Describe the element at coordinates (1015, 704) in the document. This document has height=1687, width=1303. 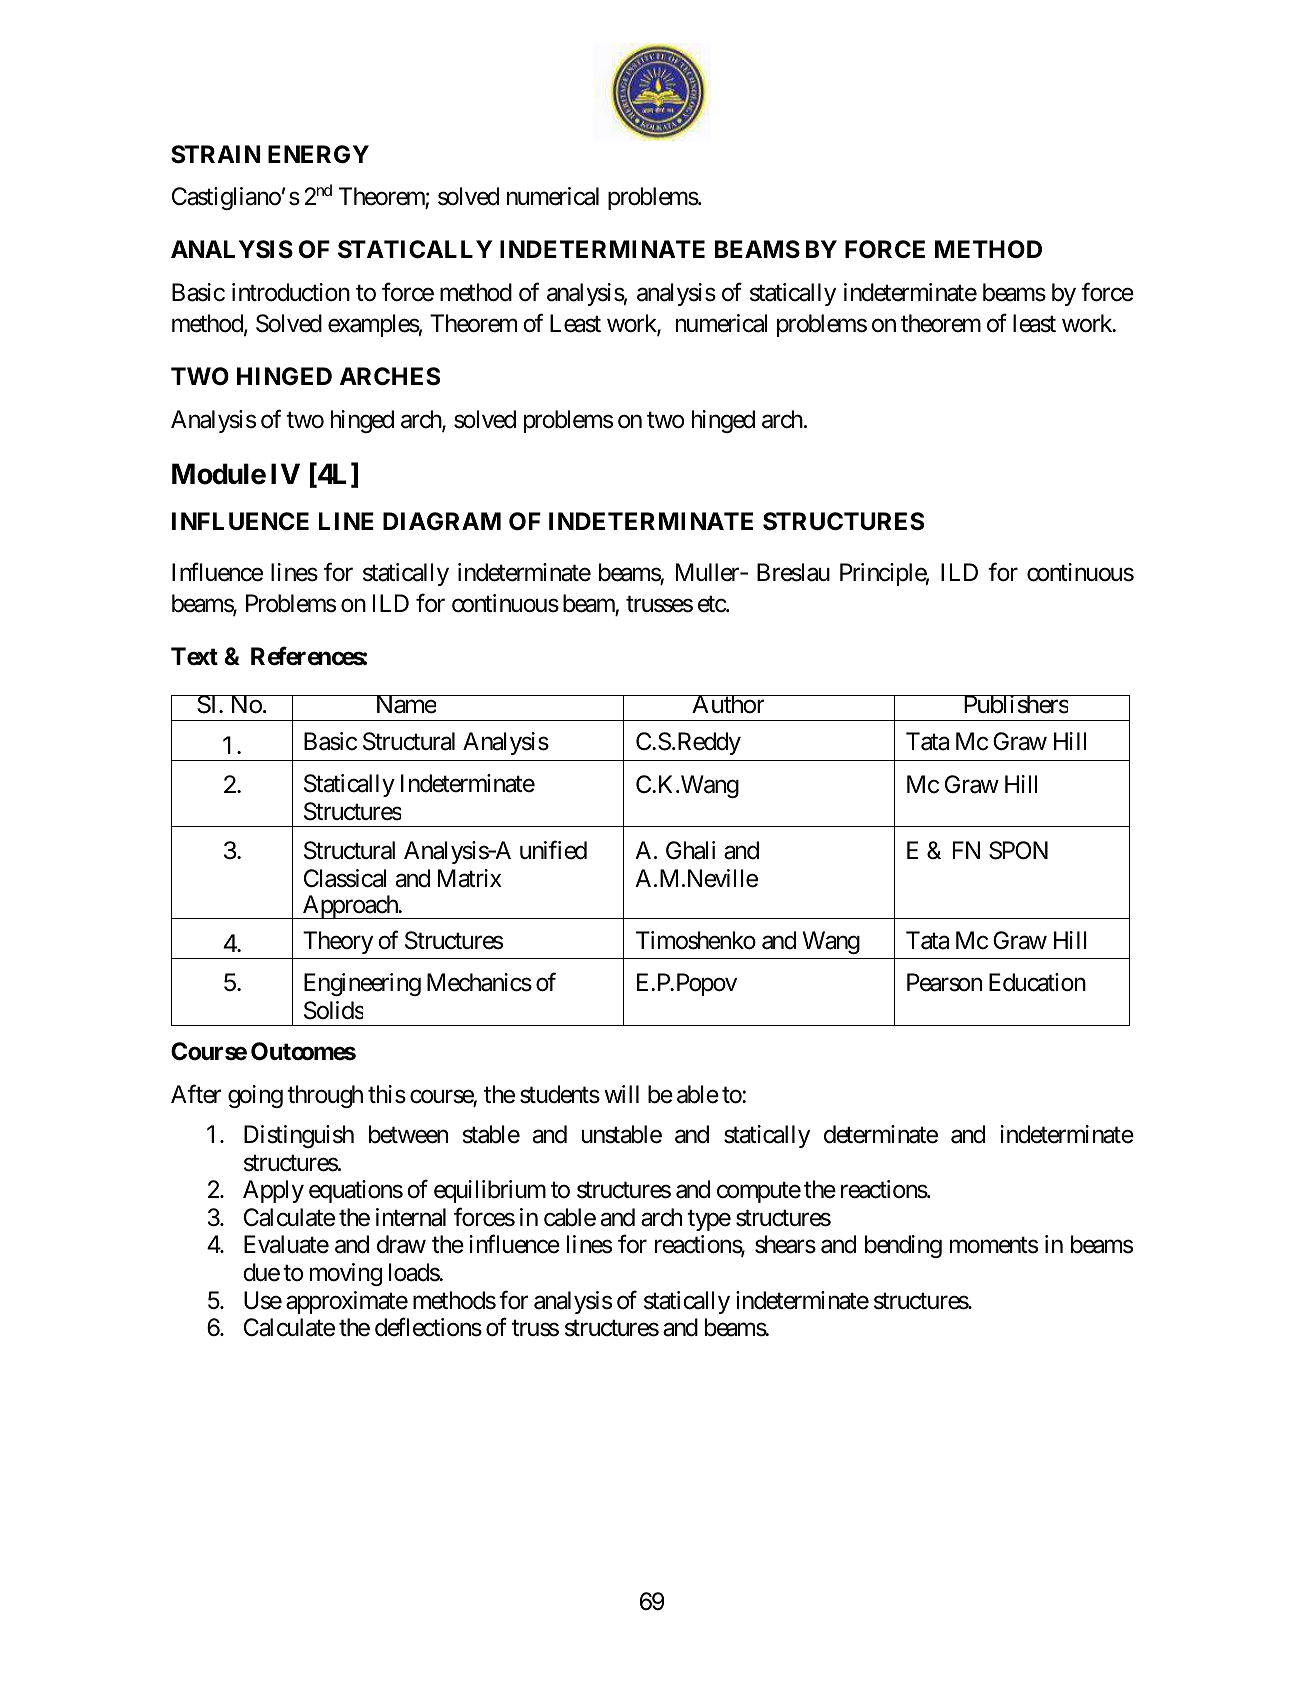
I see `Publishers` at that location.
